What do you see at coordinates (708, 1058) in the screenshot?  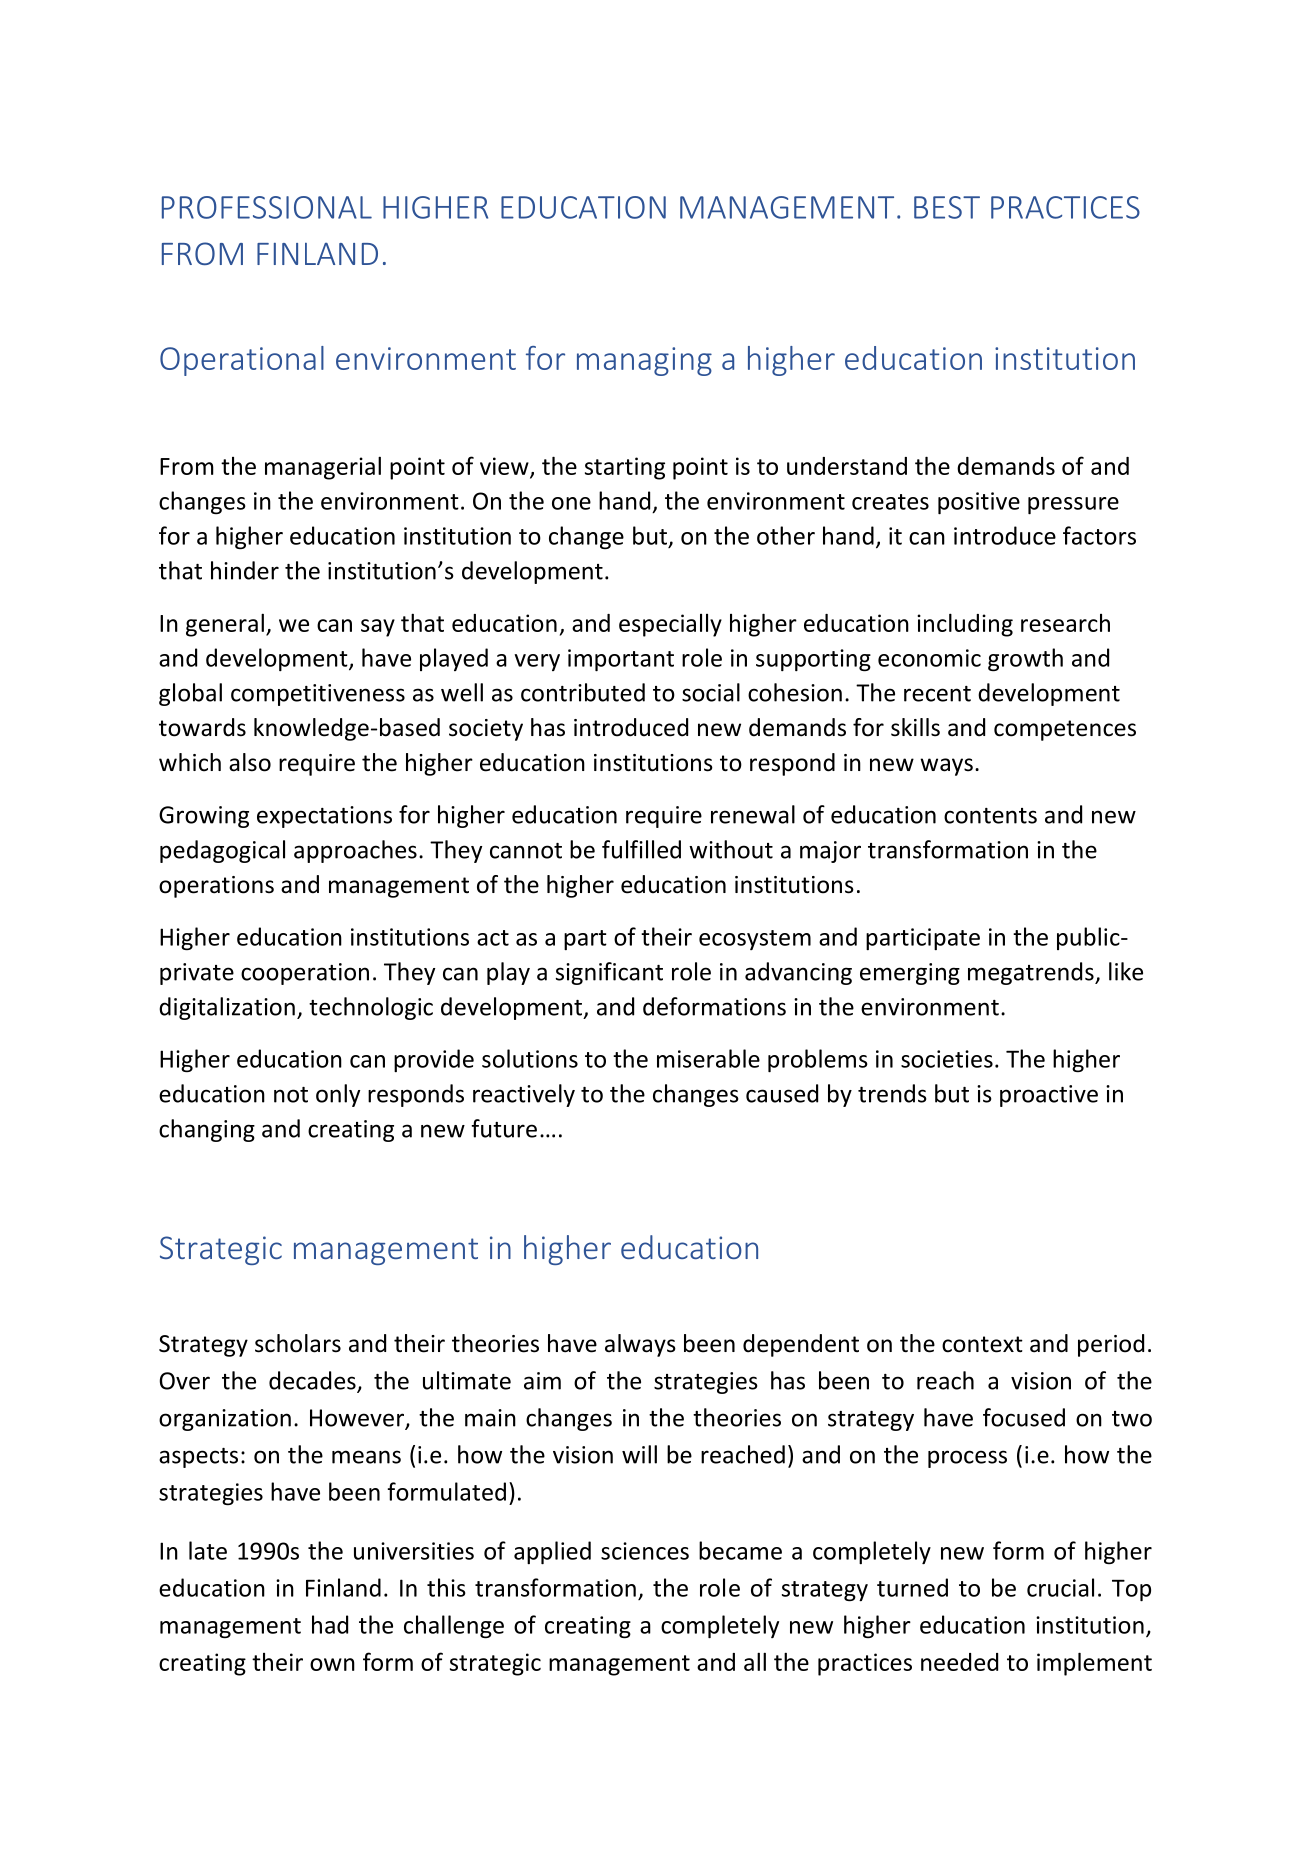 I see `miserable` at bounding box center [708, 1058].
